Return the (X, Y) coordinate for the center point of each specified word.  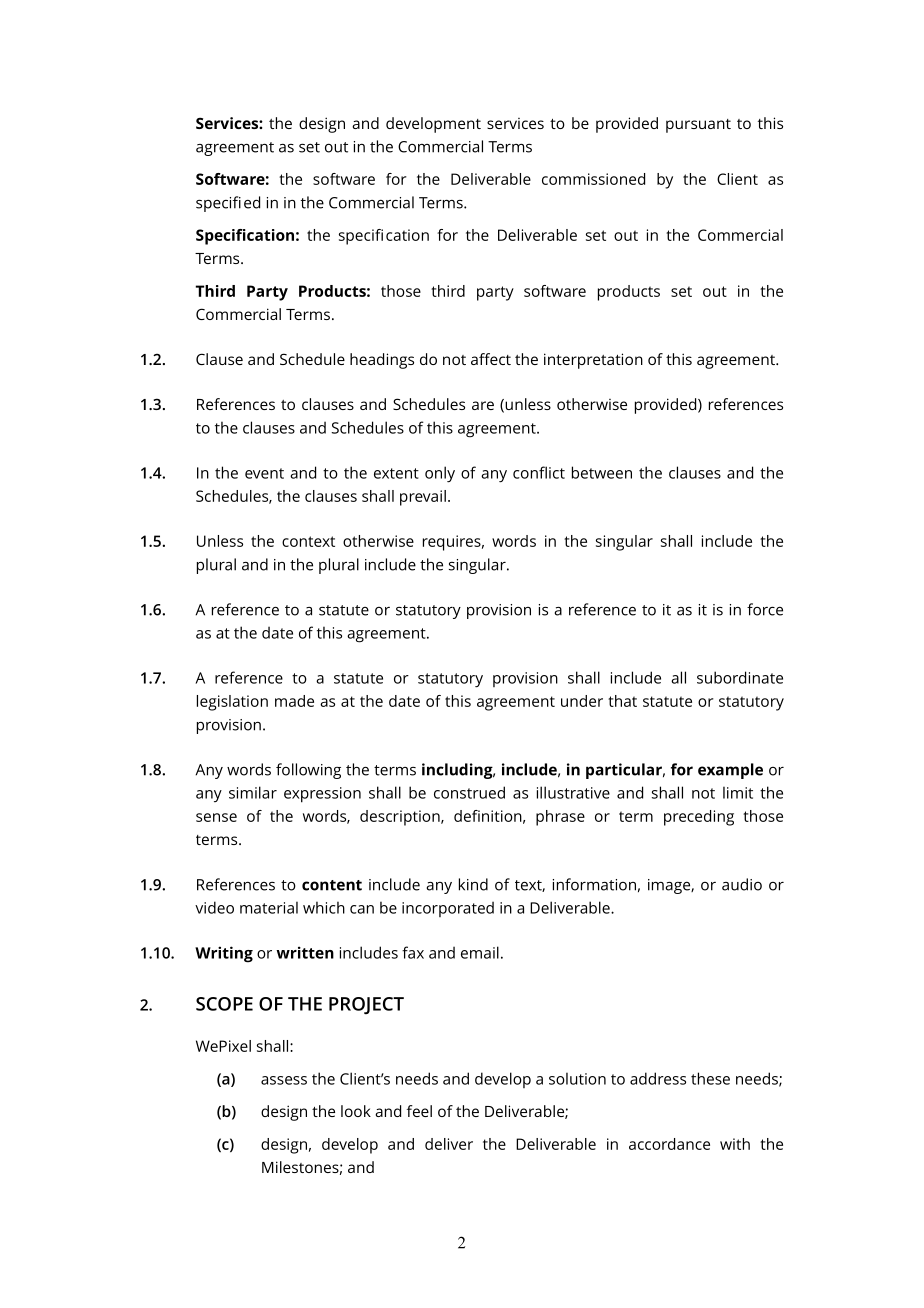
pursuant (698, 126)
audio (742, 884)
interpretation (593, 361)
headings (382, 361)
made (294, 701)
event (264, 473)
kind (473, 884)
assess (284, 1080)
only (440, 474)
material (269, 907)
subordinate (740, 677)
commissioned (593, 179)
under (582, 701)
